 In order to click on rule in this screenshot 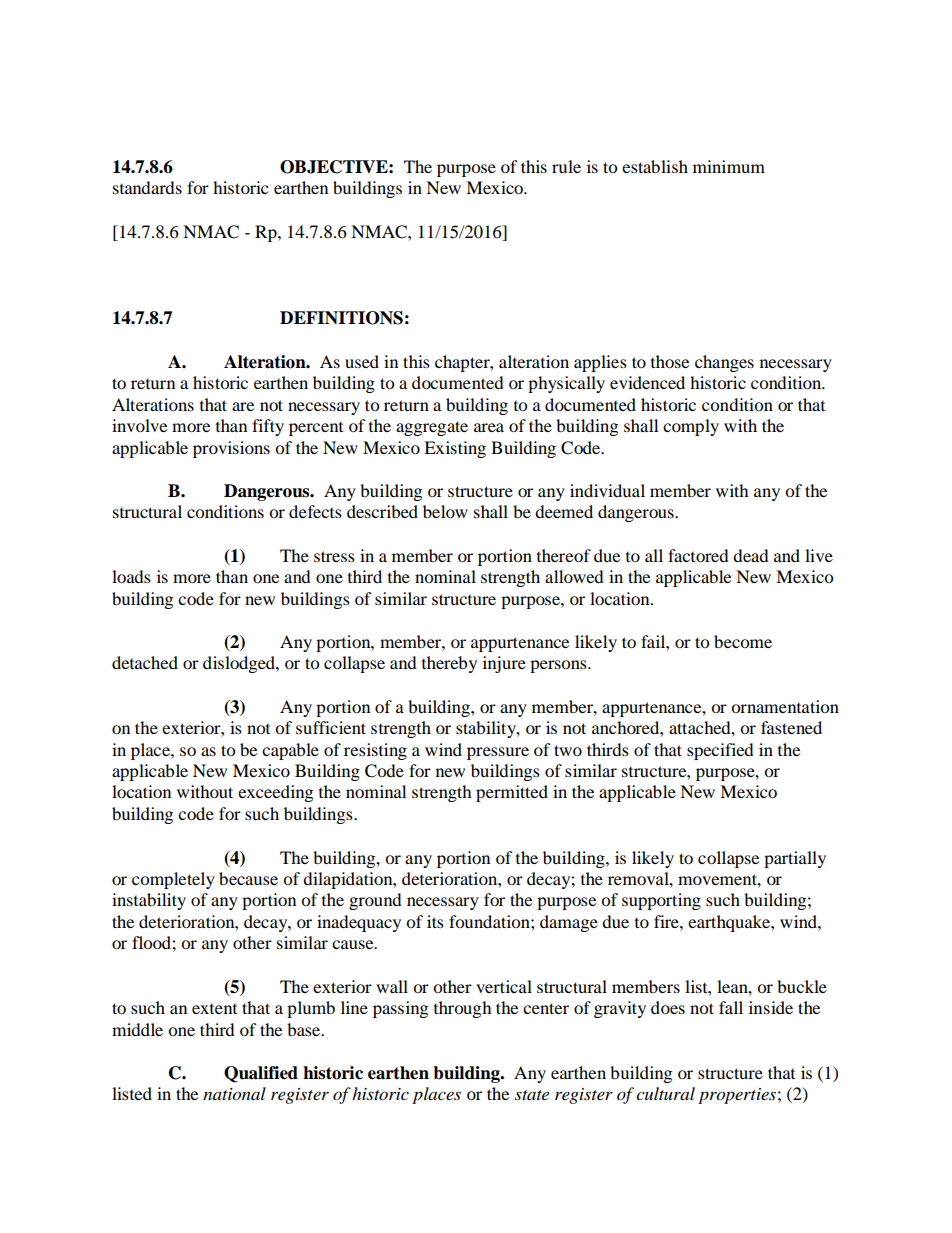, I will do `click(566, 166)`.
